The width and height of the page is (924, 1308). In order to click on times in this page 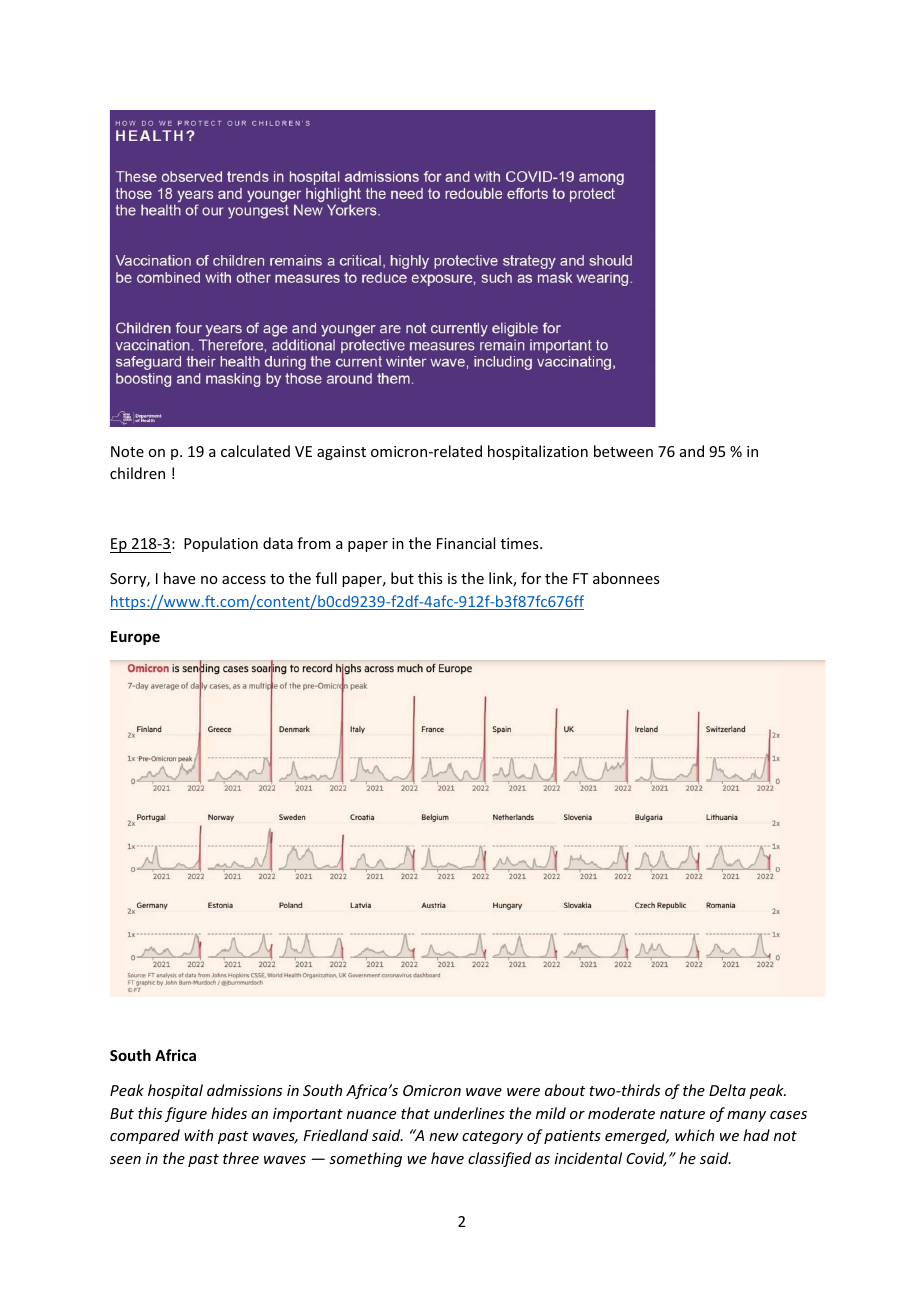, I will do `click(521, 543)`.
